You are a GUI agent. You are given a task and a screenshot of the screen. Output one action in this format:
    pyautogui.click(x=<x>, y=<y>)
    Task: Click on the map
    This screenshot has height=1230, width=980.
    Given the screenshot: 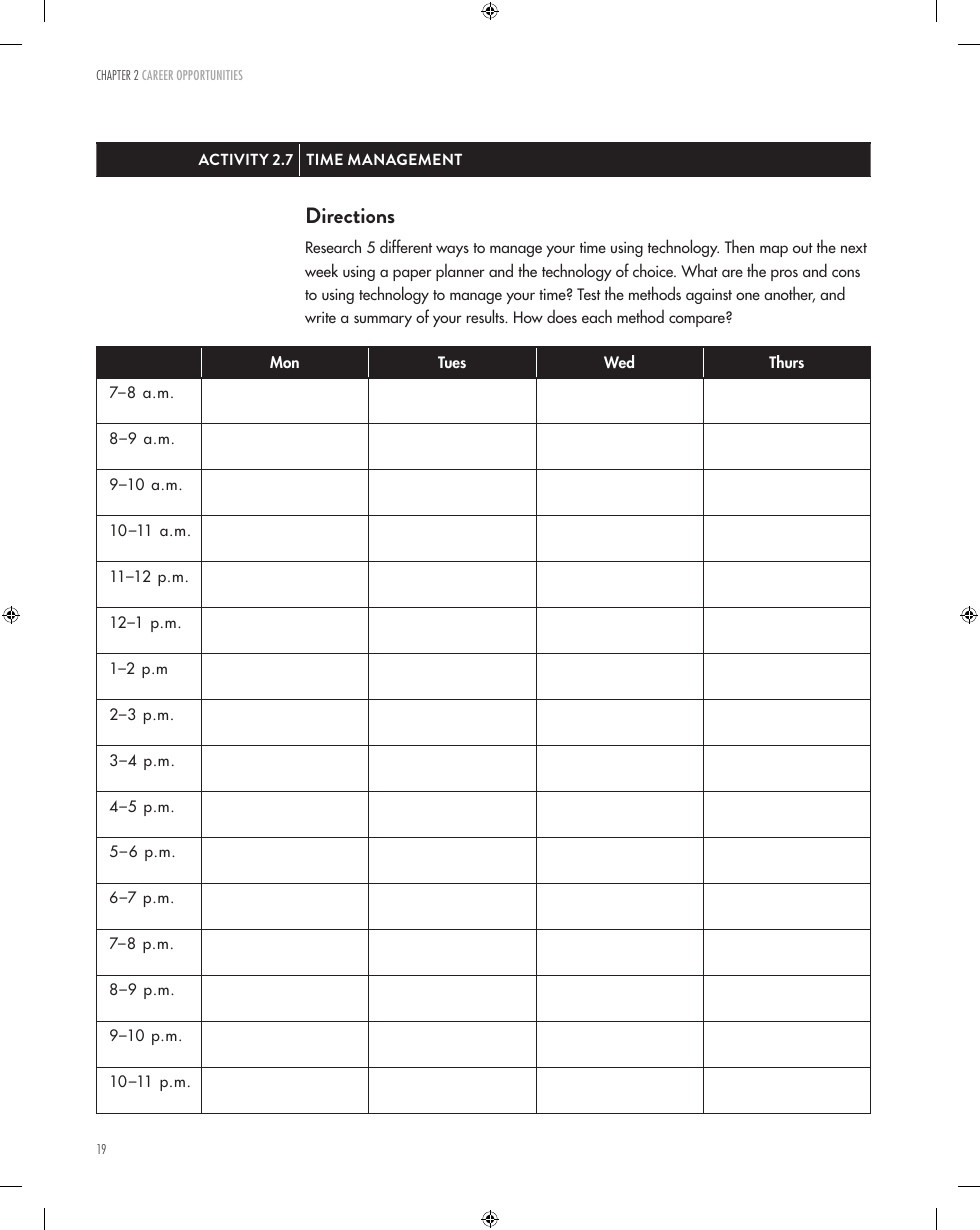 What is the action you would take?
    pyautogui.click(x=774, y=251)
